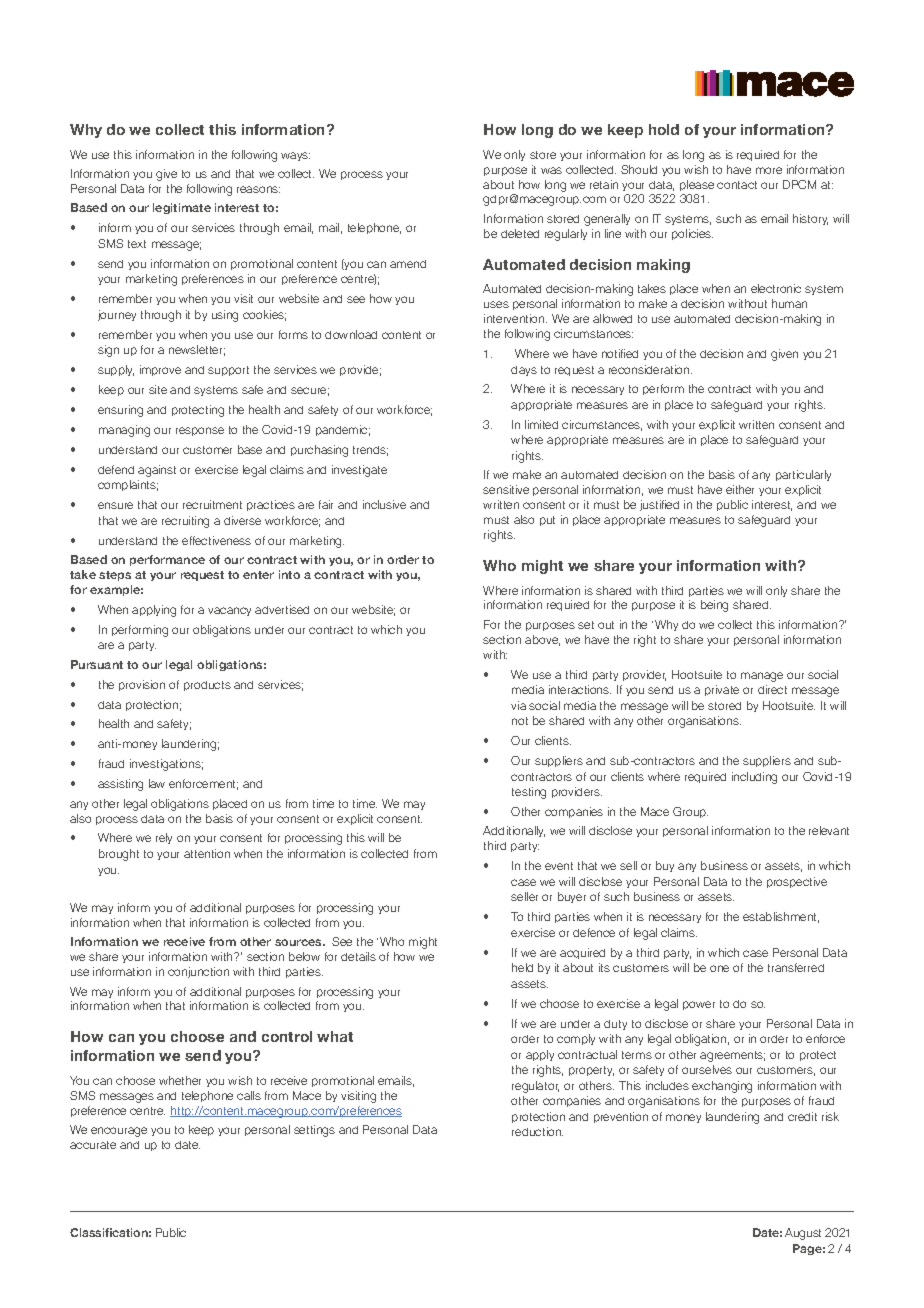 The image size is (924, 1308). What do you see at coordinates (769, 170) in the screenshot?
I see `more` at bounding box center [769, 170].
